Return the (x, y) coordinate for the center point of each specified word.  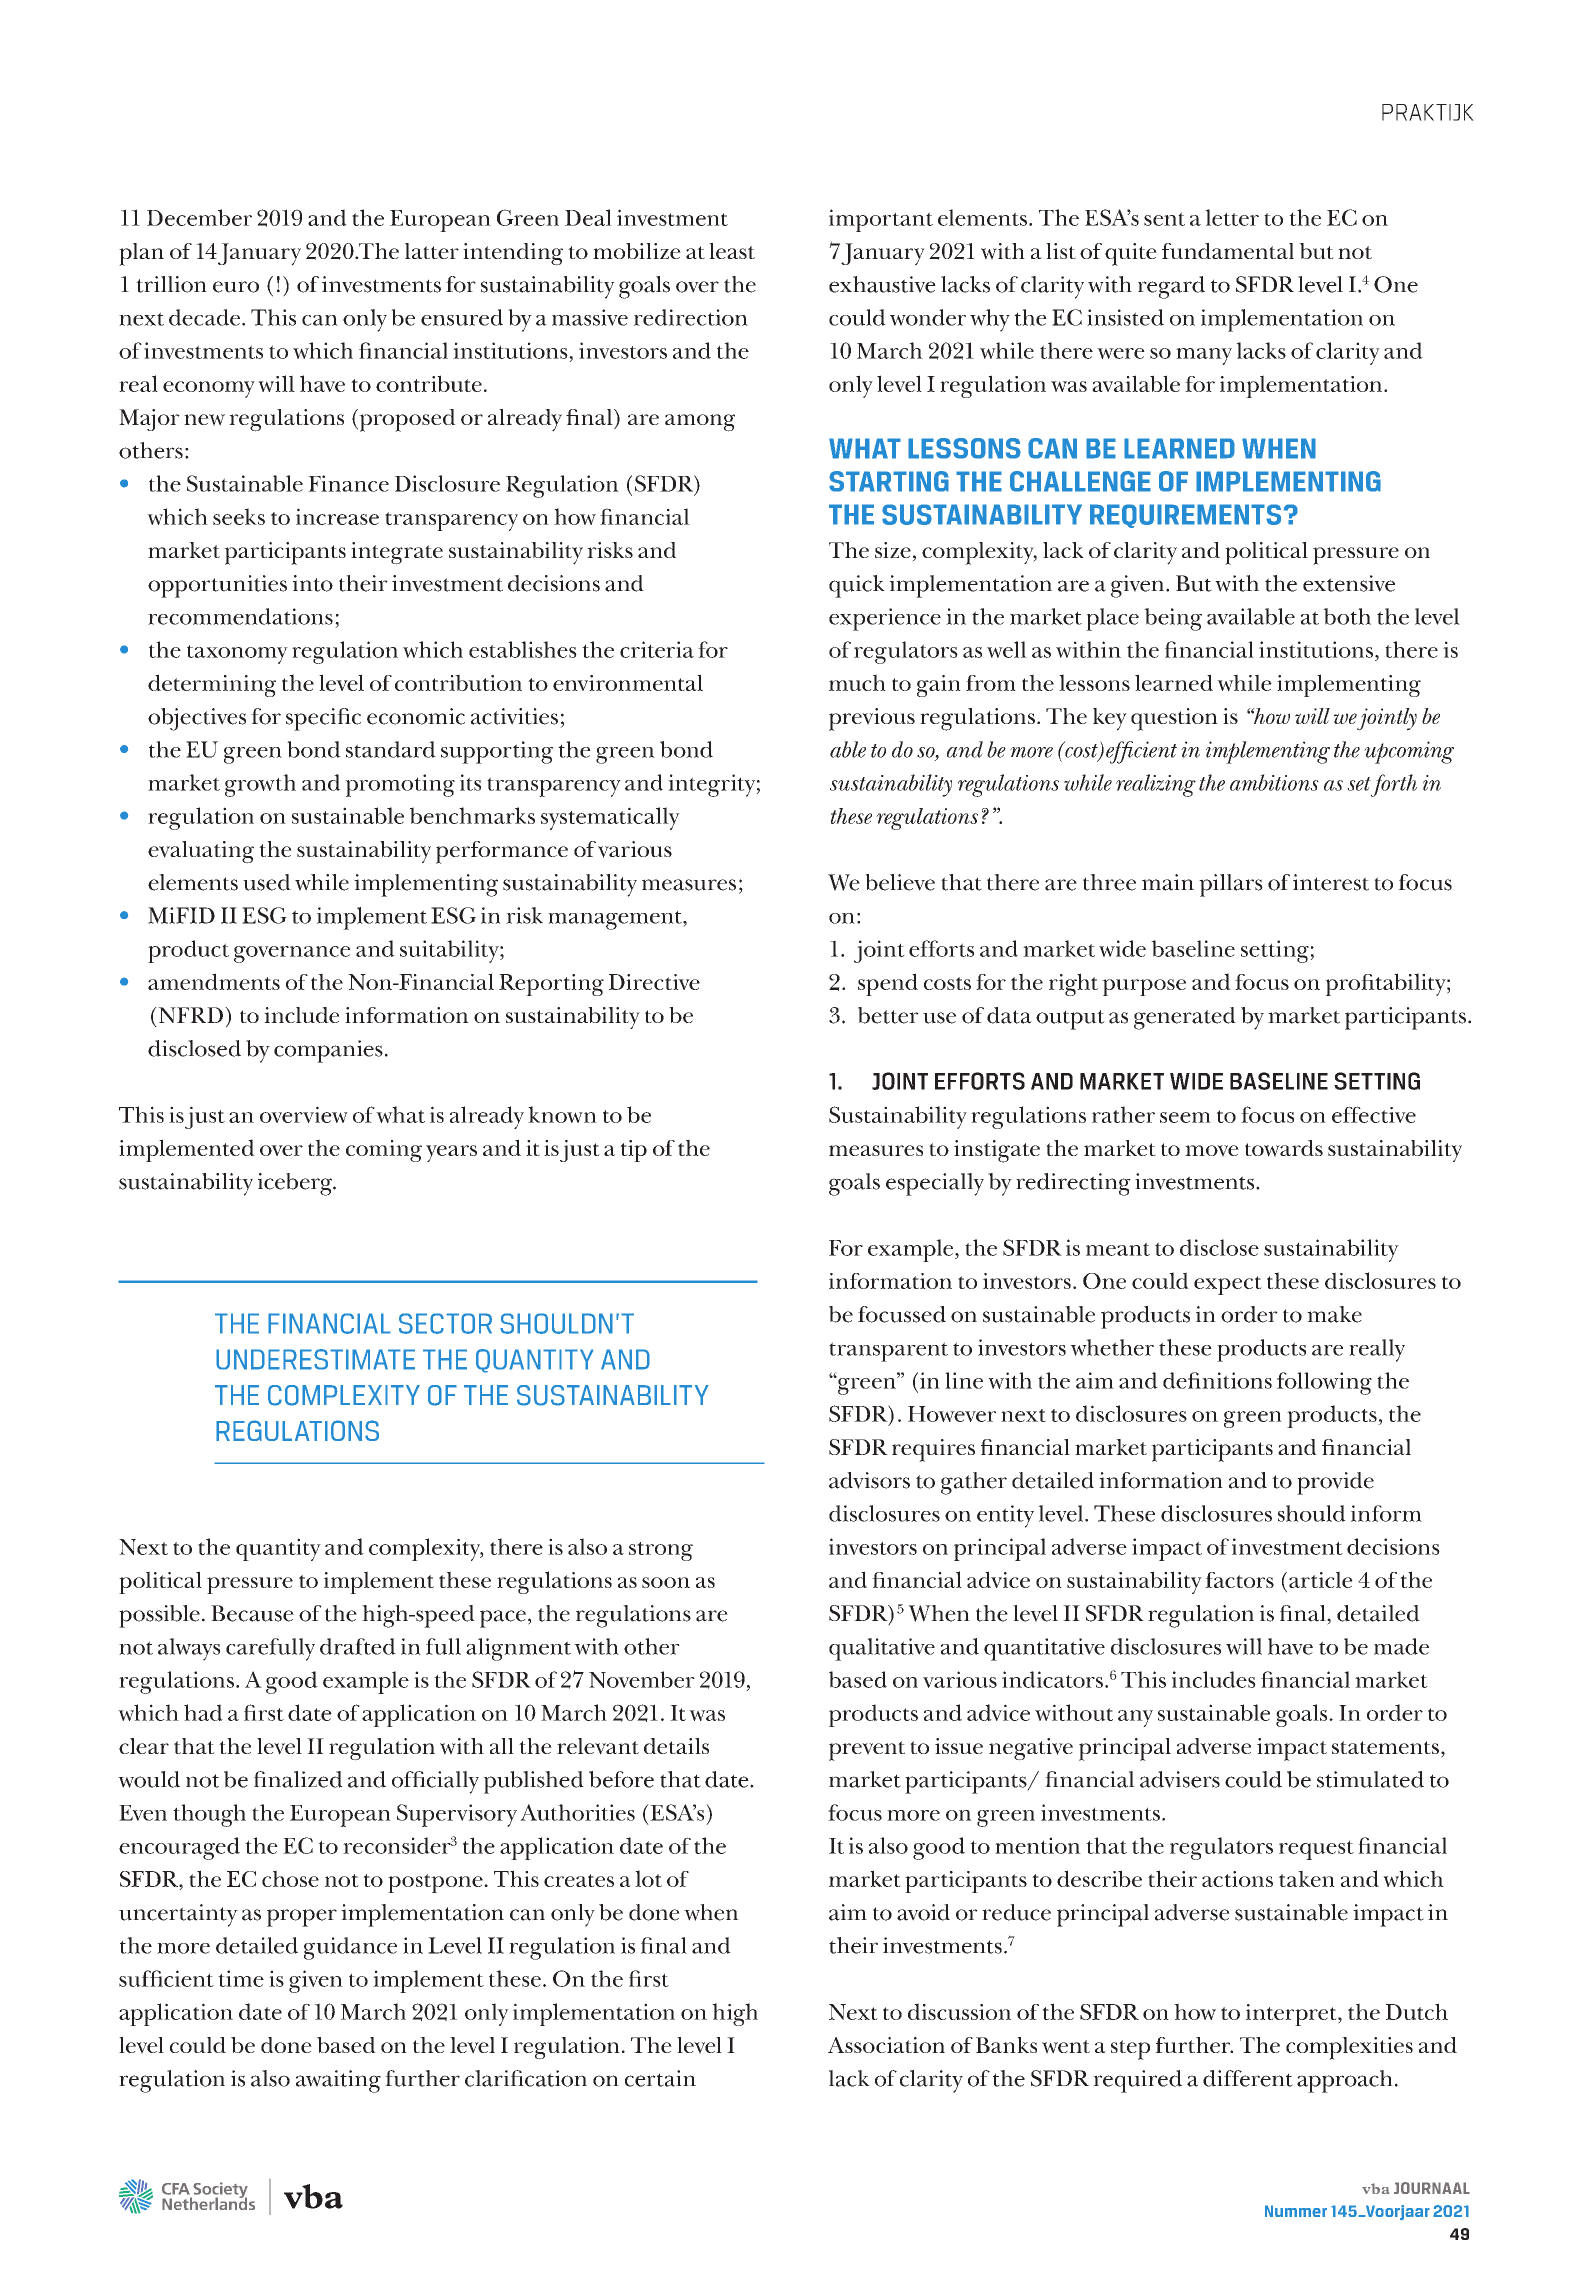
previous (872, 719)
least (732, 251)
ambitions (1274, 782)
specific (323, 719)
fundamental (1228, 251)
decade (204, 317)
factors (1239, 1580)
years (451, 1153)
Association (886, 2045)
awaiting (338, 2081)
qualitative (882, 1649)
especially (935, 1184)
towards (1284, 1148)
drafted (358, 1646)
